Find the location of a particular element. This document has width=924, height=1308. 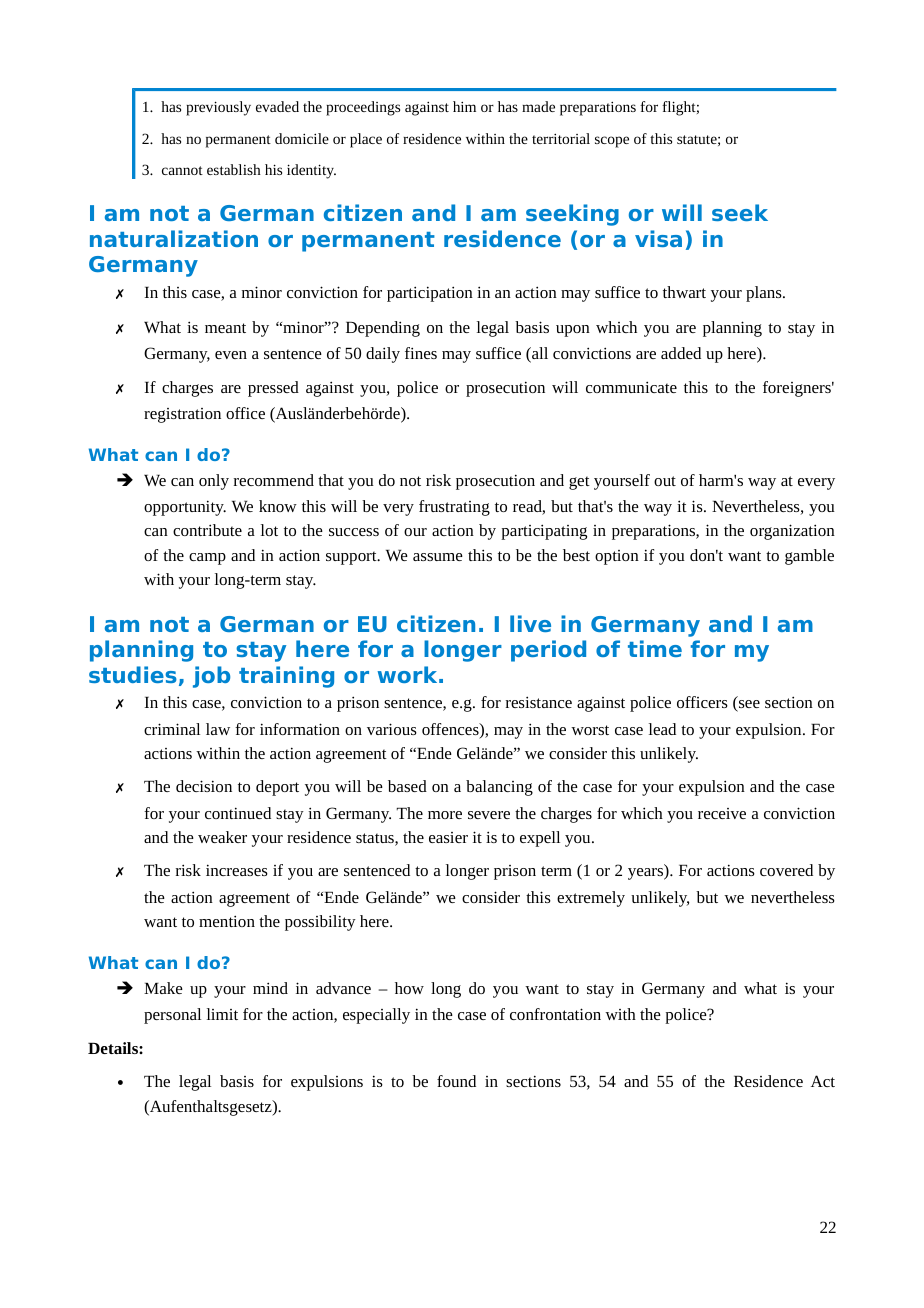

out is located at coordinates (665, 481).
